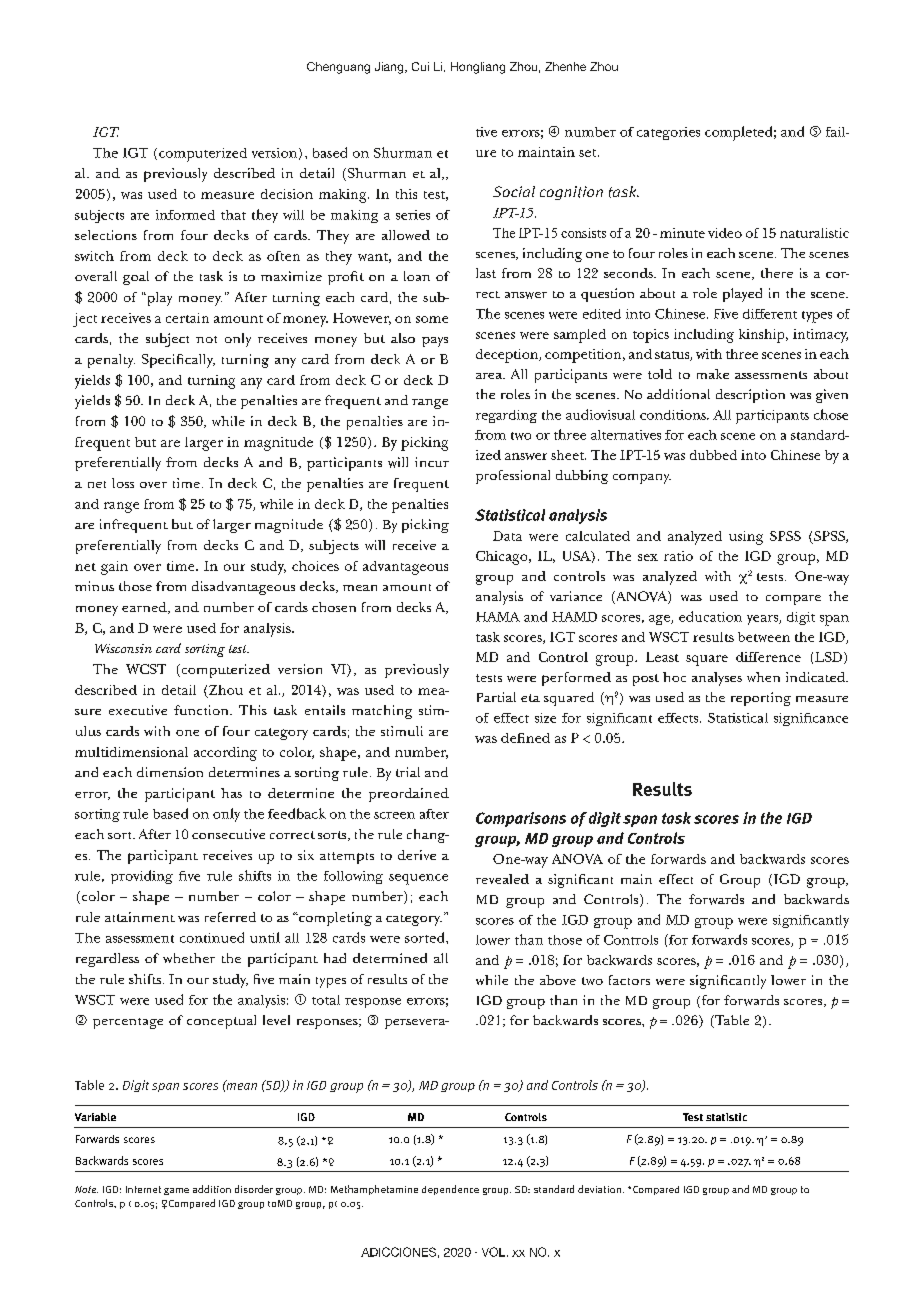  Describe the element at coordinates (176, 1191) in the document. I see `game` at that location.
